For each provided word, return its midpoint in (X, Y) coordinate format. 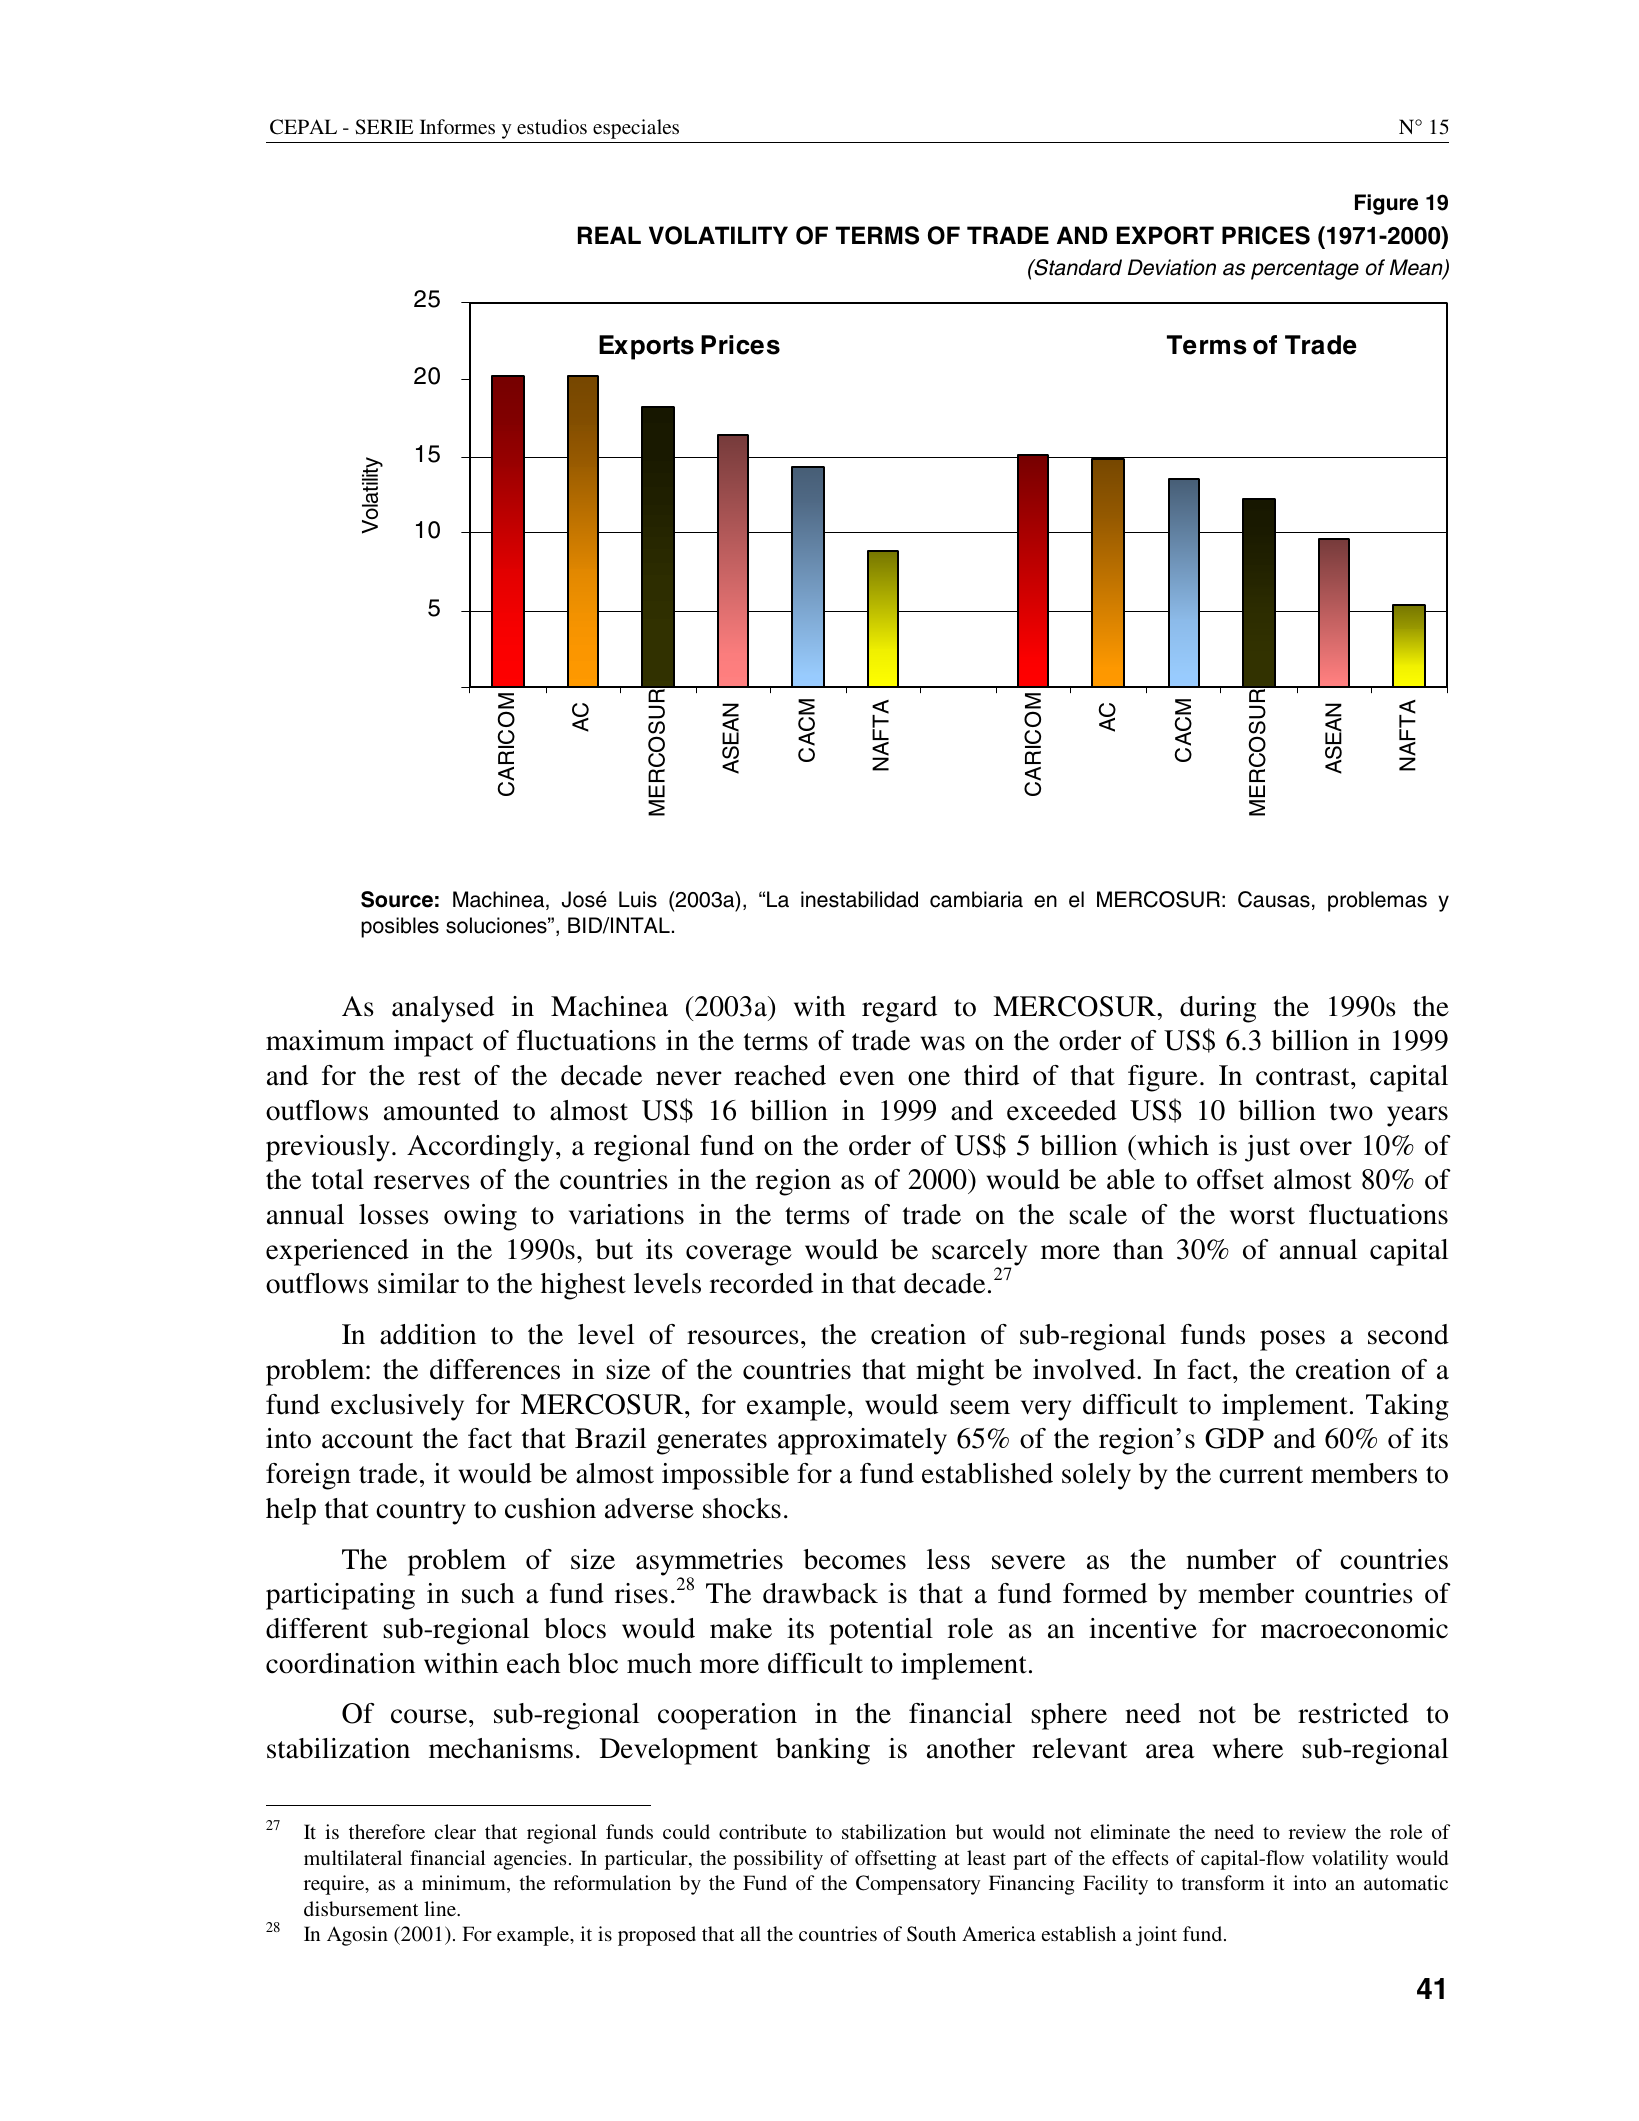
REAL (609, 235)
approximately (862, 1441)
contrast (1304, 1077)
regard (899, 1009)
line (441, 1908)
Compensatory (918, 1885)
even (867, 1078)
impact (433, 1043)
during (1218, 1009)
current (1261, 1475)
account (367, 1440)
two (1351, 1112)
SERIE (384, 127)
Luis (638, 899)
